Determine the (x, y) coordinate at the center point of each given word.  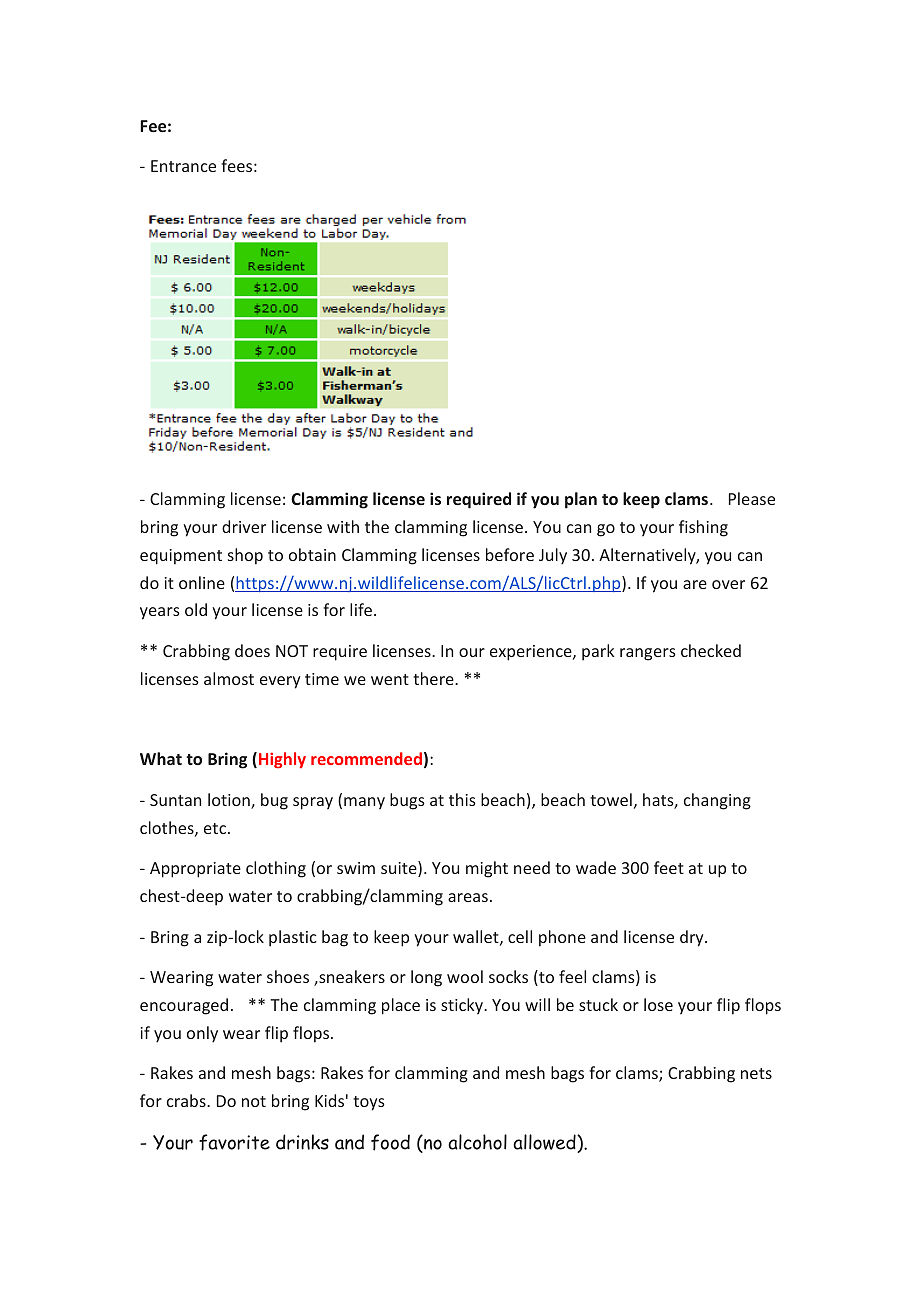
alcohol (477, 1142)
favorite (234, 1142)
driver (244, 526)
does (252, 650)
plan (581, 500)
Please (752, 498)
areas (468, 897)
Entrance (183, 166)
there (434, 678)
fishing (703, 528)
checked (711, 650)
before (510, 554)
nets (756, 1073)
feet (669, 867)
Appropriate (195, 870)
